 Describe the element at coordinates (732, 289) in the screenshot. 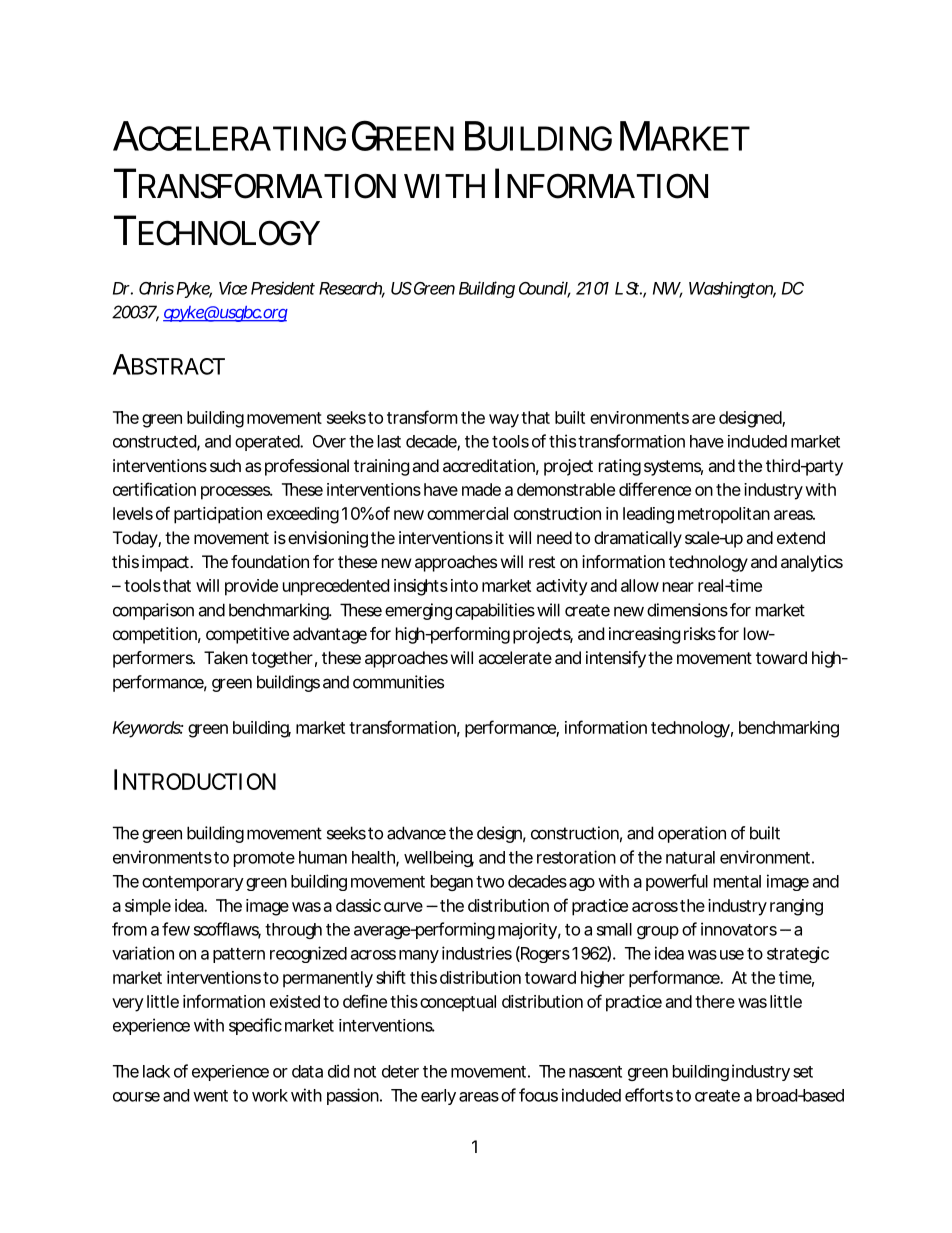

I see `Washington` at that location.
